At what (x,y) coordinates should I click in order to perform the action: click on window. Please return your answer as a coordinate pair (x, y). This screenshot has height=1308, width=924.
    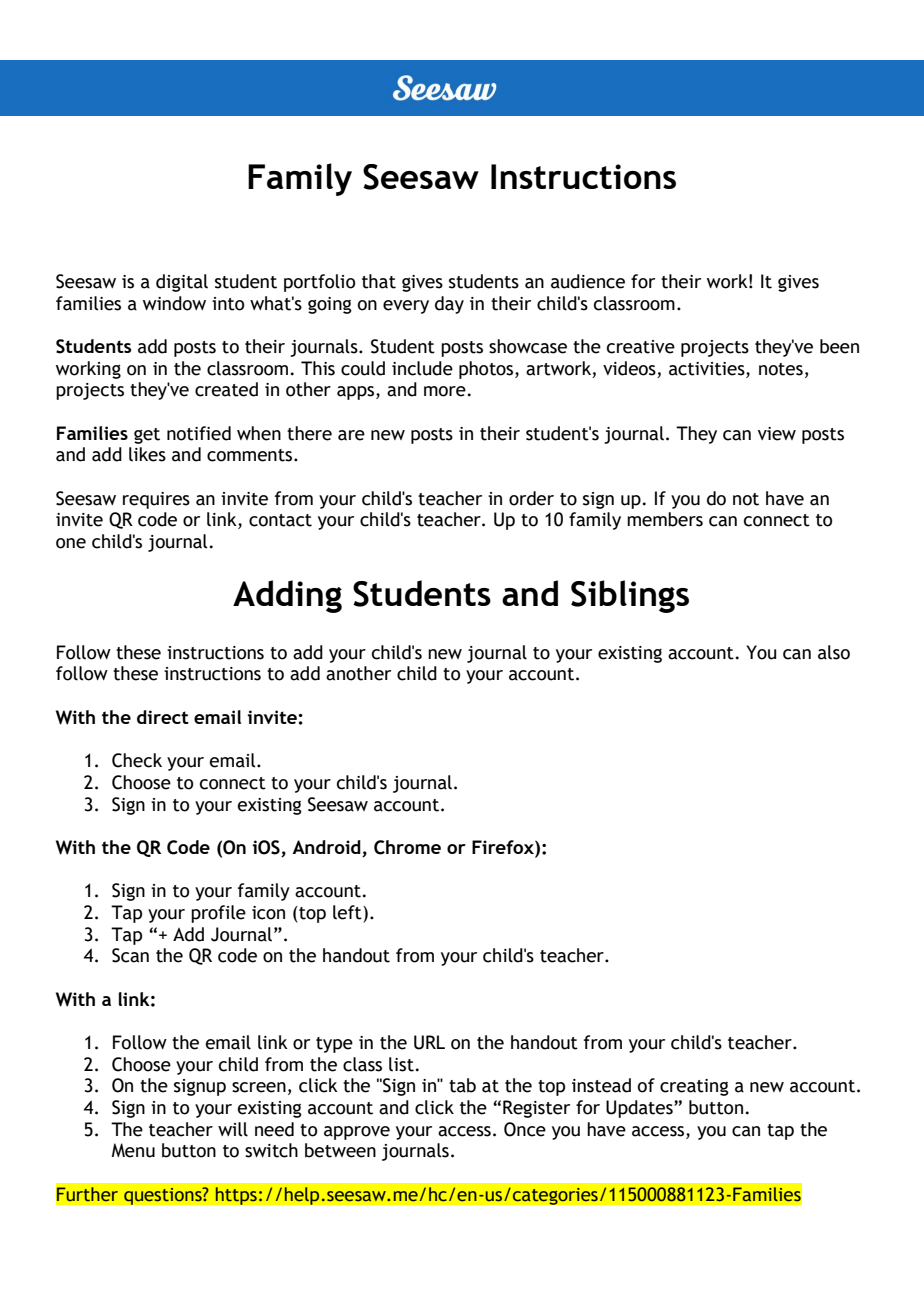
    Looking at the image, I should click on (174, 303).
